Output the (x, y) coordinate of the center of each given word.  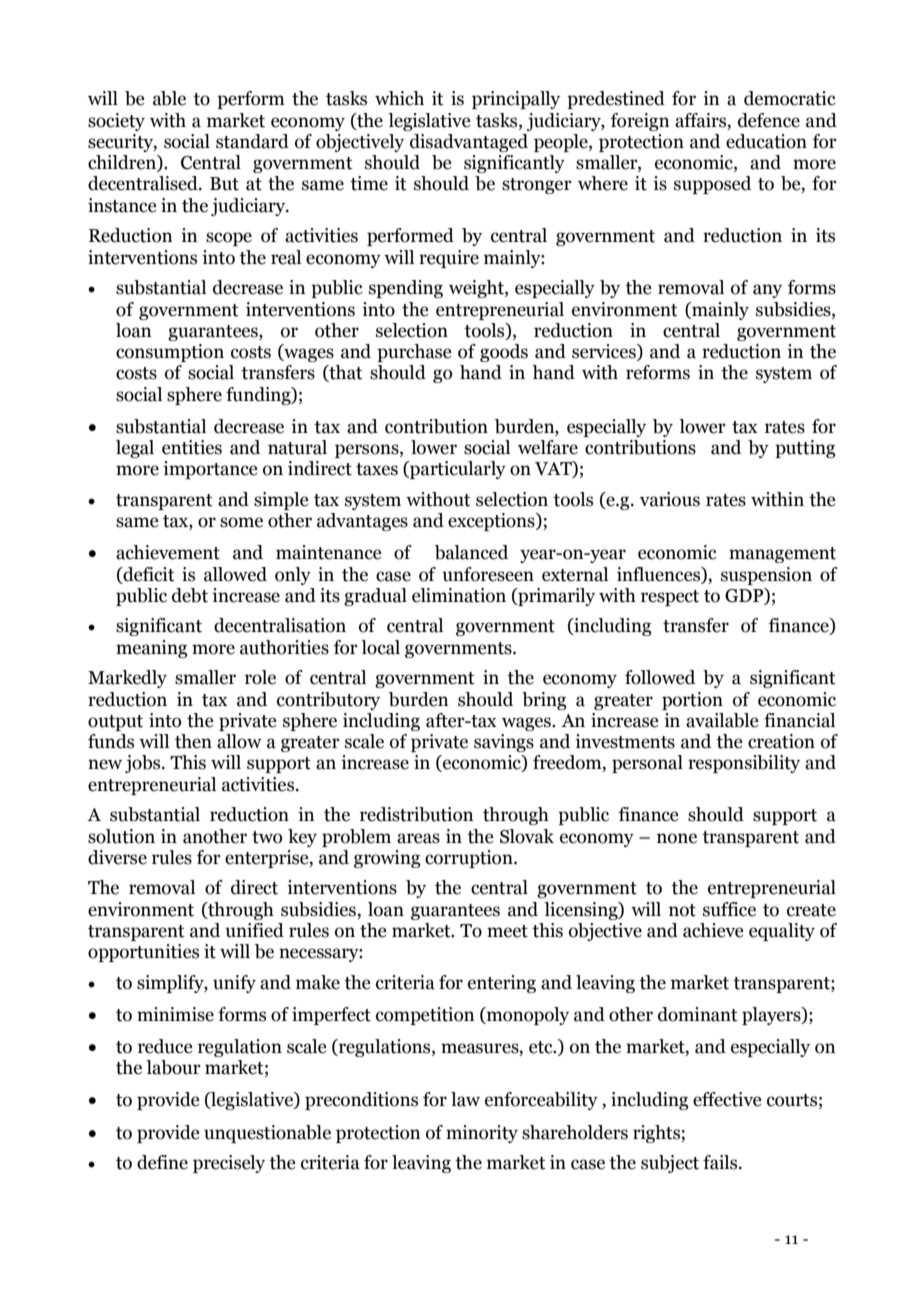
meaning (152, 649)
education (766, 141)
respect (670, 598)
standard (252, 141)
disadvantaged (469, 143)
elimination (459, 595)
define (162, 1162)
